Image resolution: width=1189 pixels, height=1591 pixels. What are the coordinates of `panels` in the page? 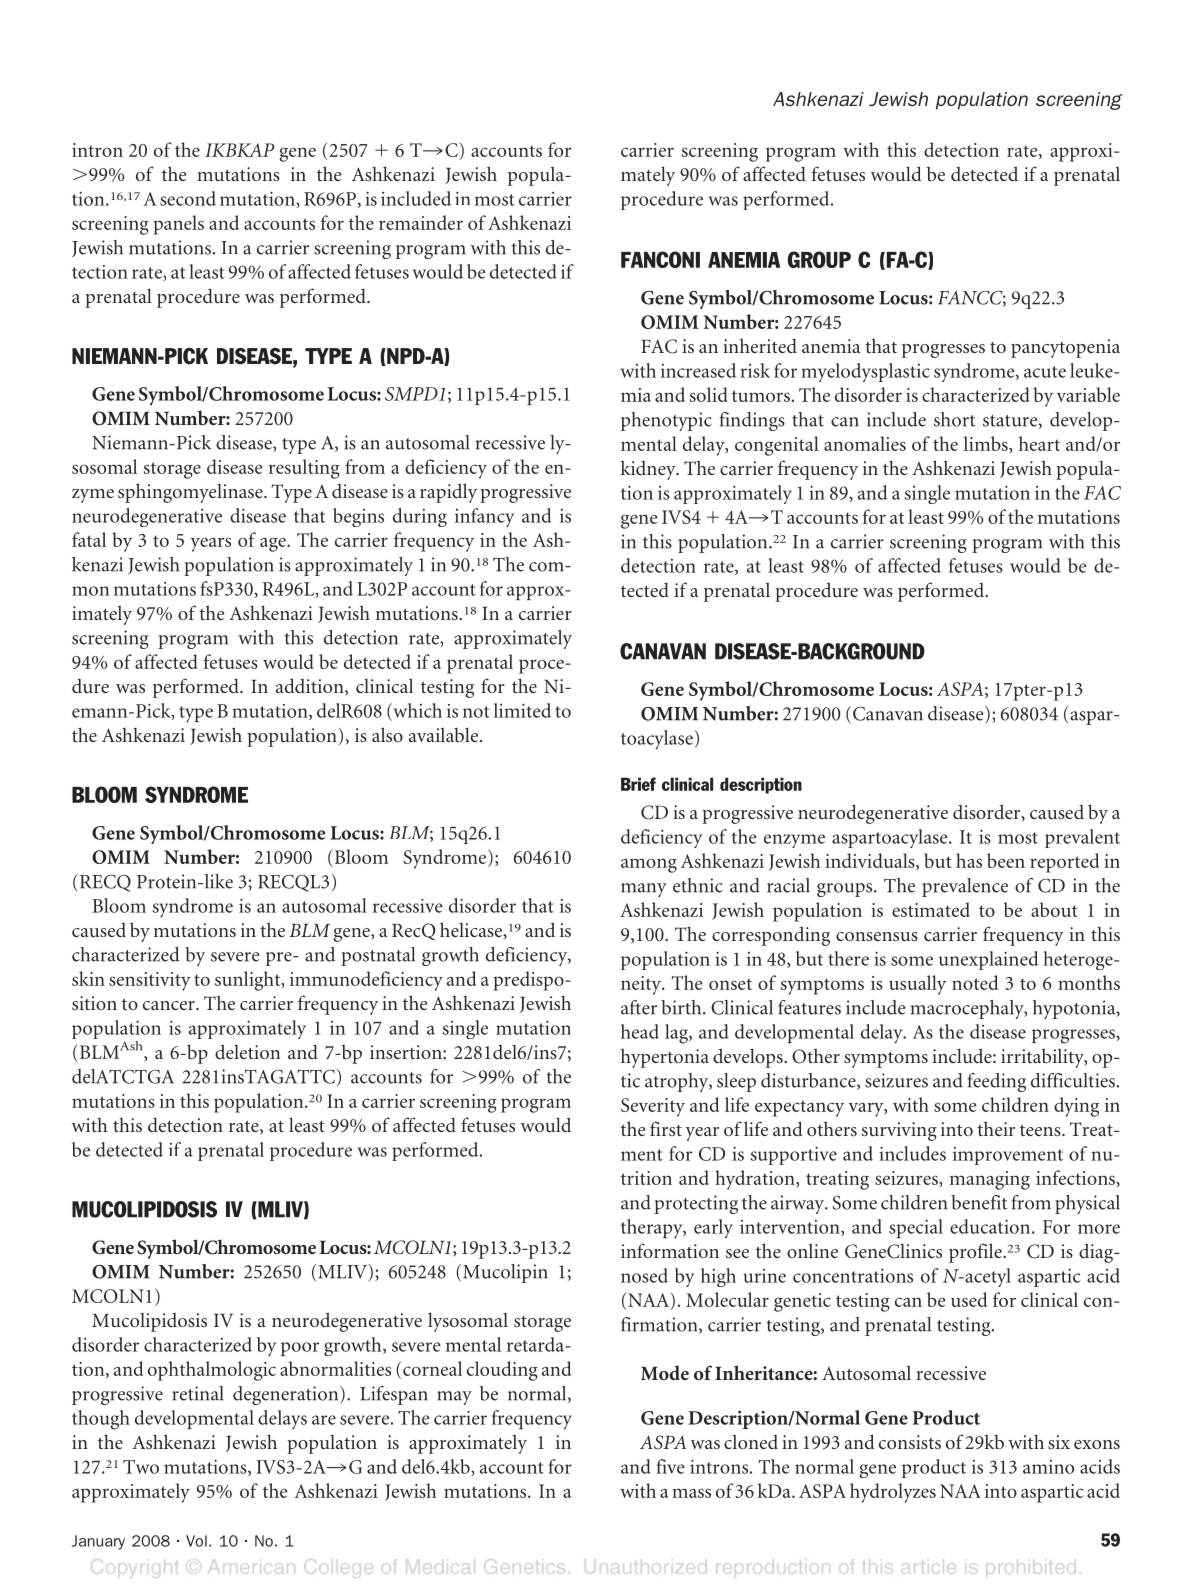 It's located at (178, 225).
